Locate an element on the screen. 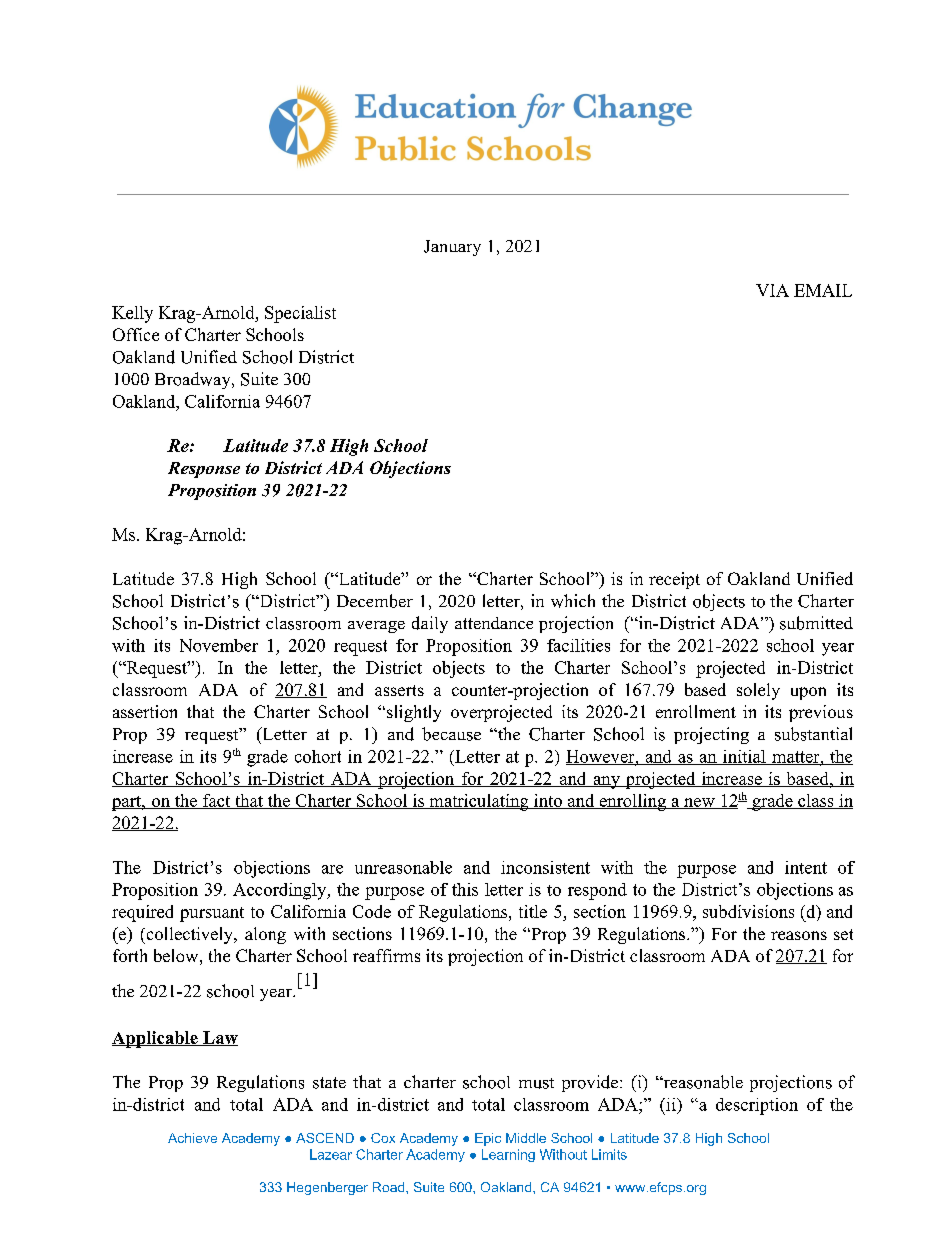 Image resolution: width=952 pixels, height=1233 pixels. submitted is located at coordinates (816, 623).
